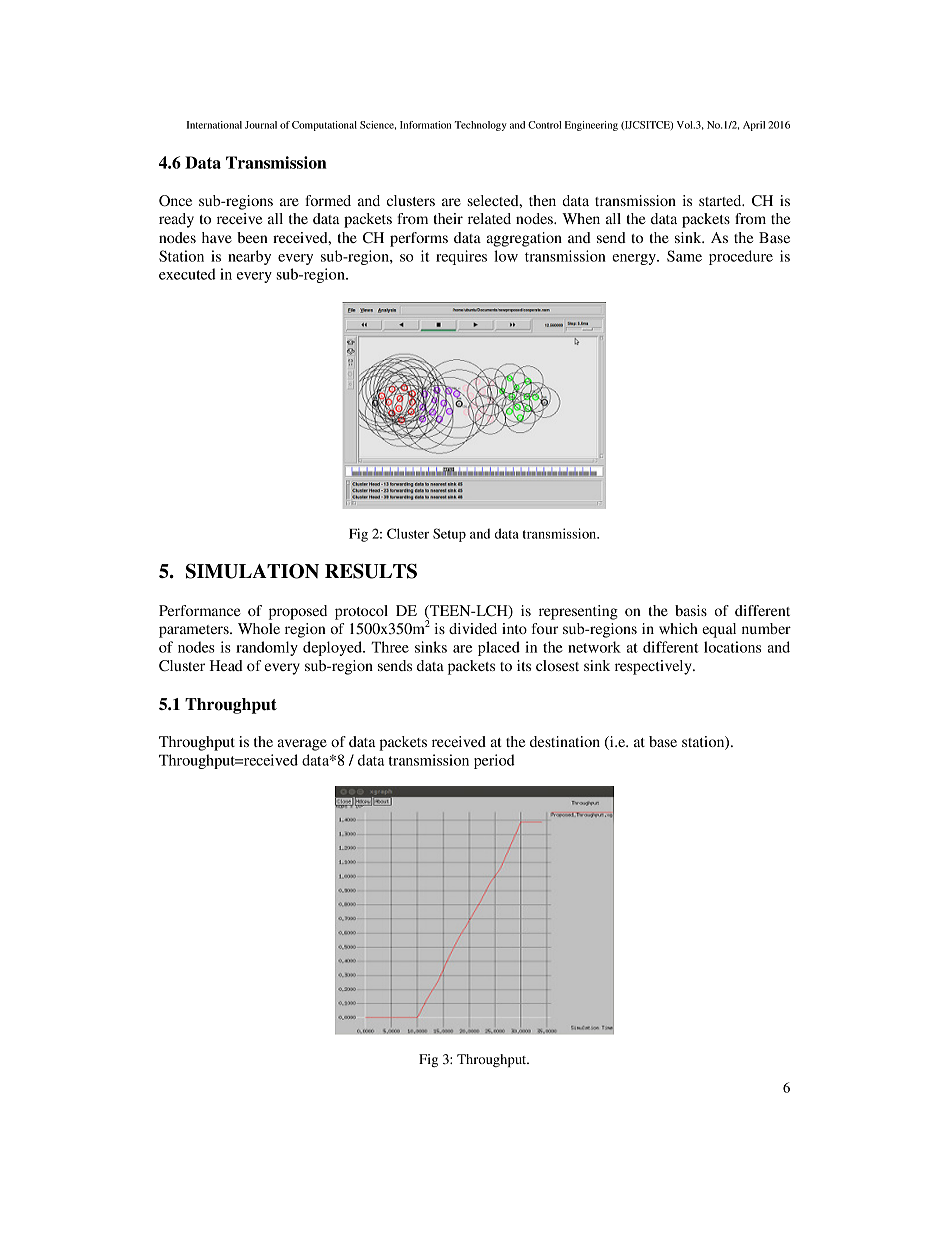 This page has width=952, height=1233. I want to click on Same, so click(684, 256).
